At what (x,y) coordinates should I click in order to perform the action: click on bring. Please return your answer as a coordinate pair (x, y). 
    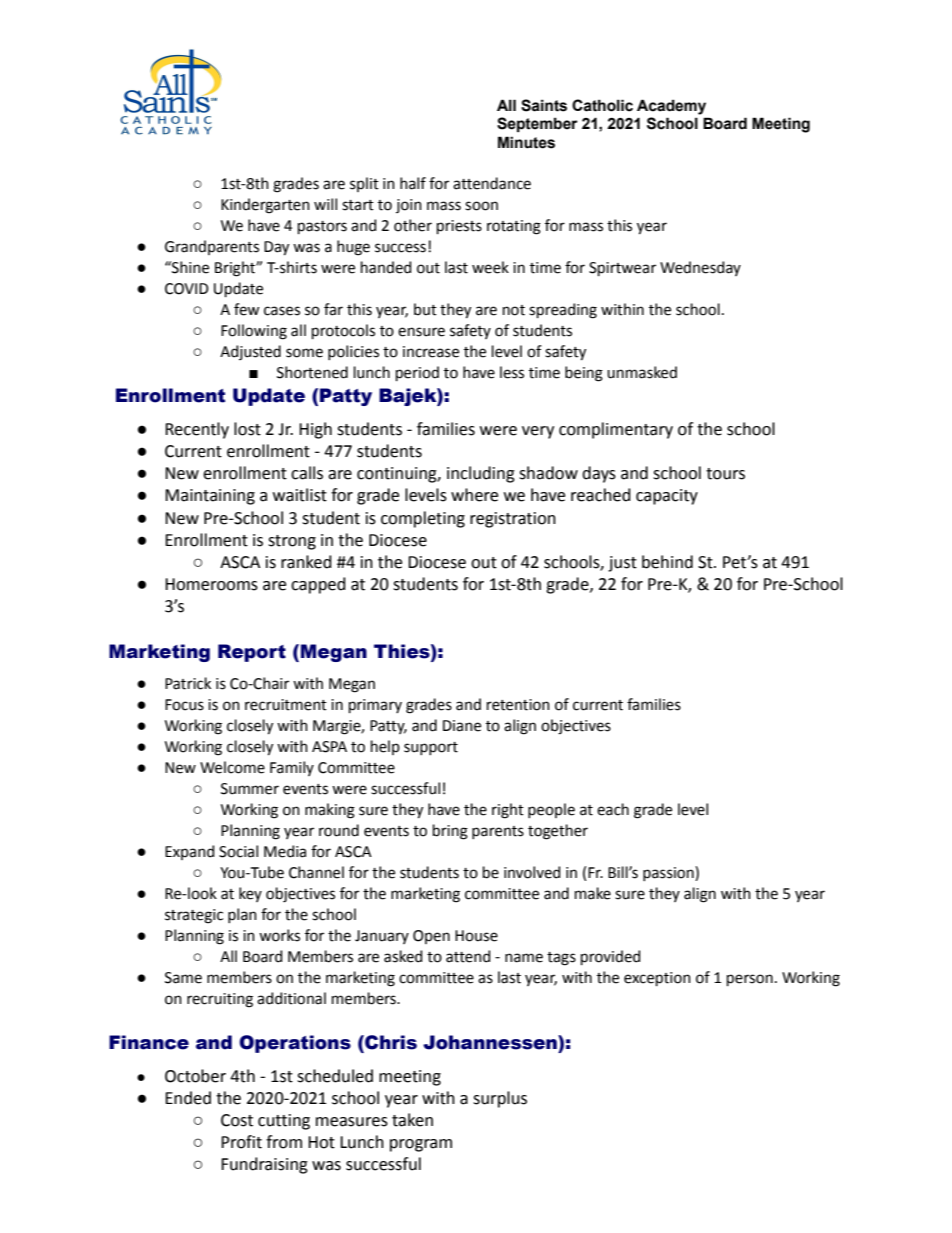
    Looking at the image, I should click on (450, 832).
